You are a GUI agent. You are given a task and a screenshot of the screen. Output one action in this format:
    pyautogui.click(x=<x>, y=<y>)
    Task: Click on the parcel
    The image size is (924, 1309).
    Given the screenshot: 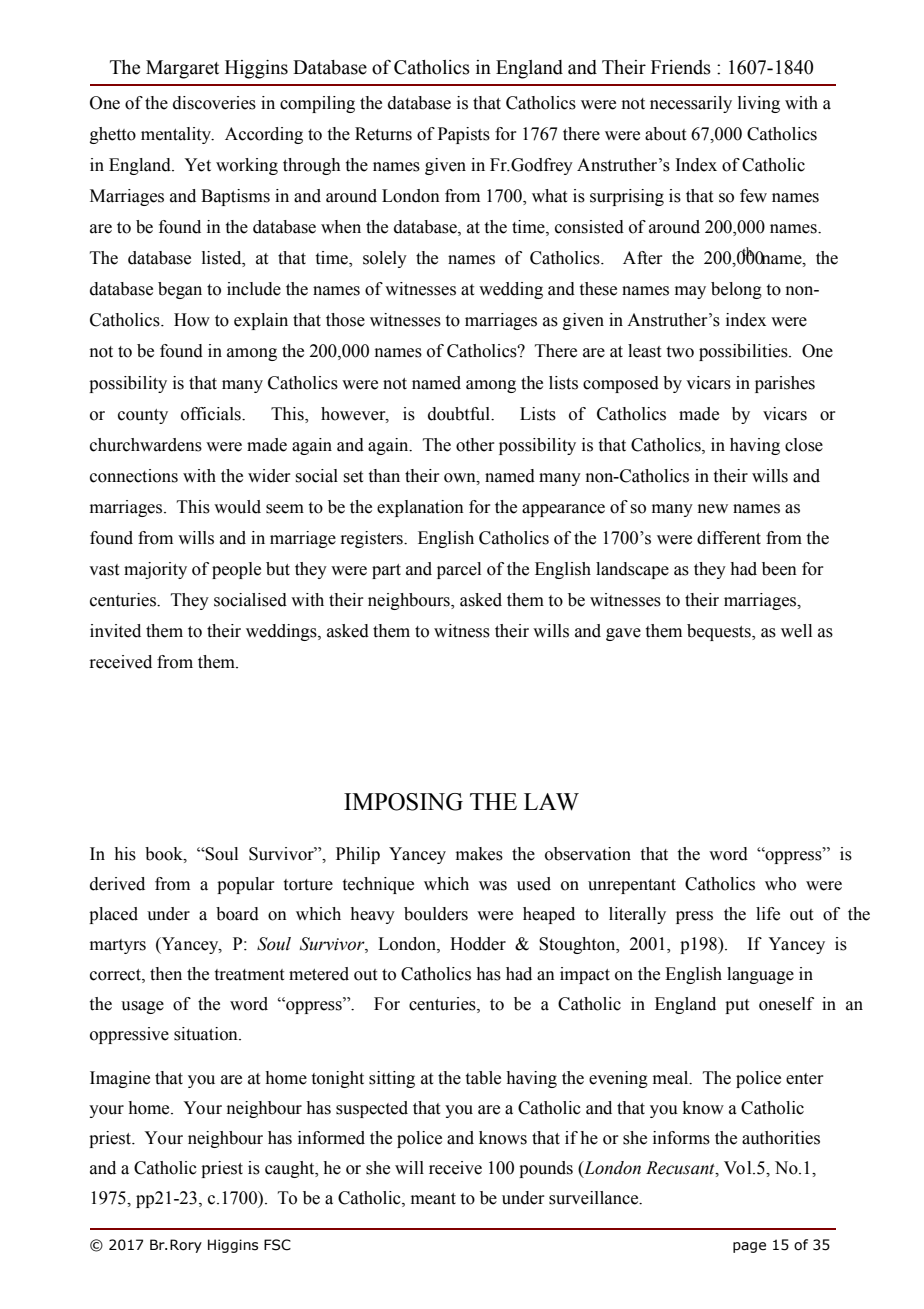 What is the action you would take?
    pyautogui.click(x=459, y=570)
